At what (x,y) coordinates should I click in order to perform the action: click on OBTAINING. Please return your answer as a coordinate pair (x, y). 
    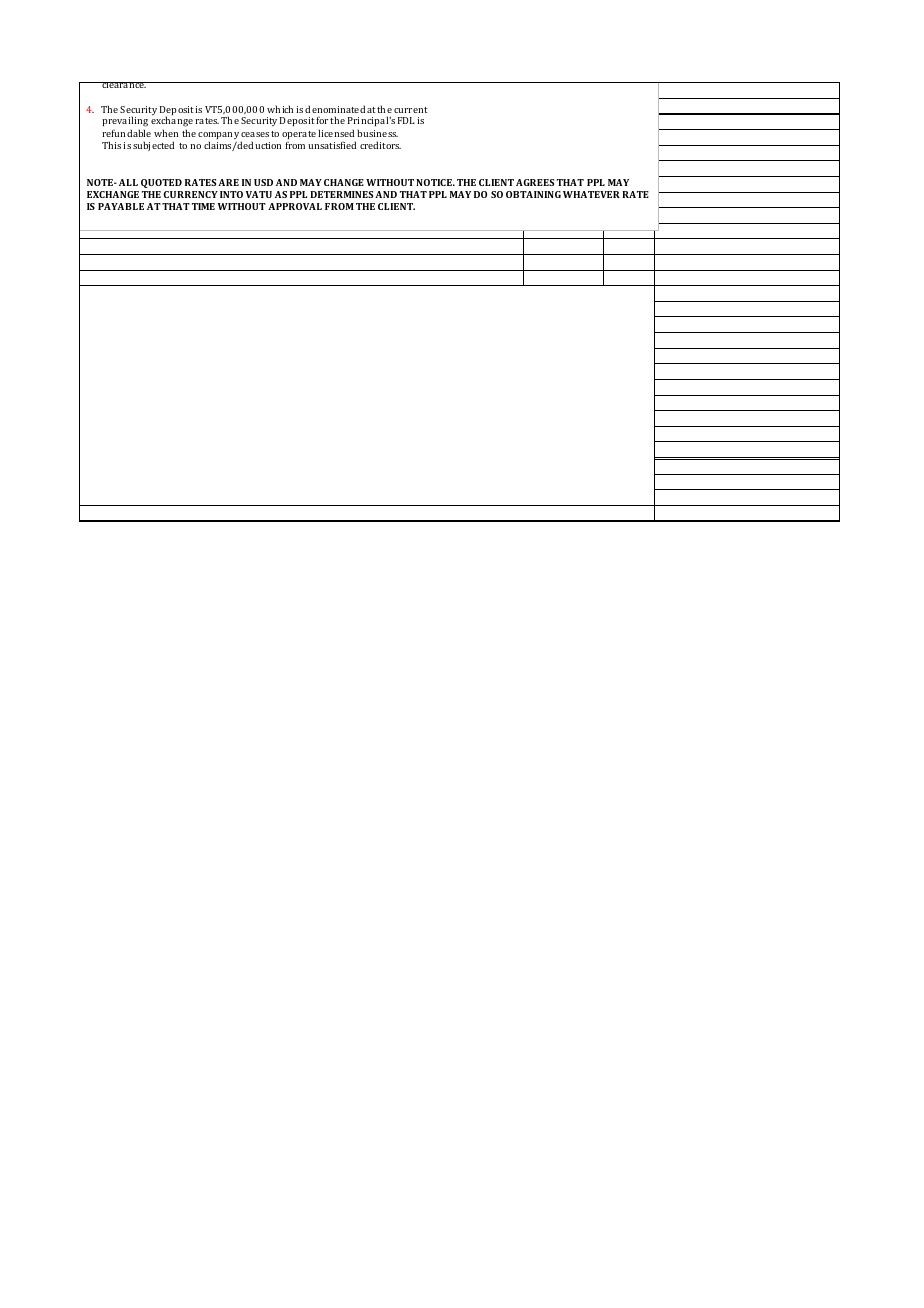
    Looking at the image, I should click on (533, 194).
